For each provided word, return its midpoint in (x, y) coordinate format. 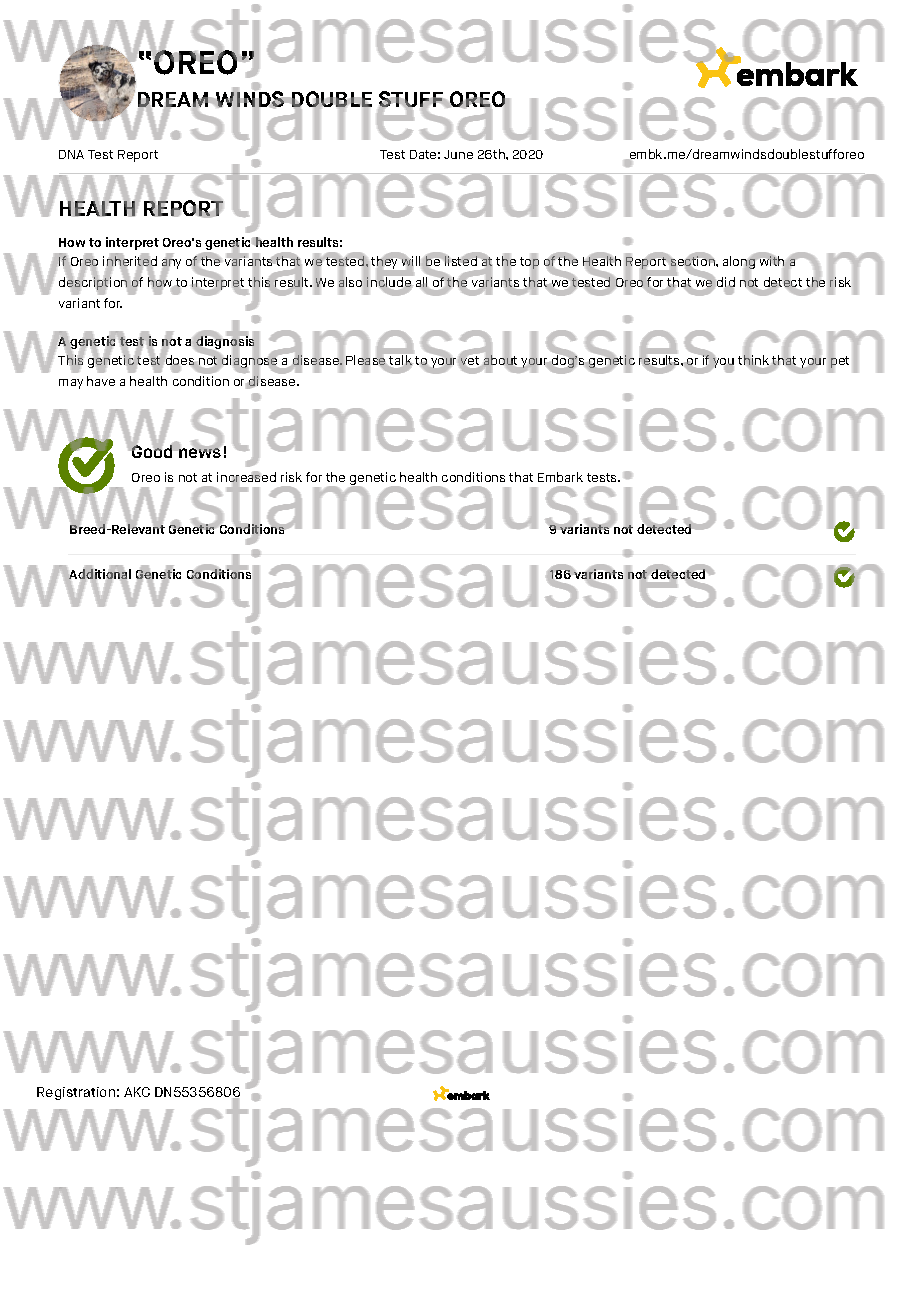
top (529, 263)
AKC (137, 1092)
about (500, 360)
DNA (71, 154)
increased (246, 478)
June (458, 154)
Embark (560, 477)
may (71, 384)
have (101, 381)
